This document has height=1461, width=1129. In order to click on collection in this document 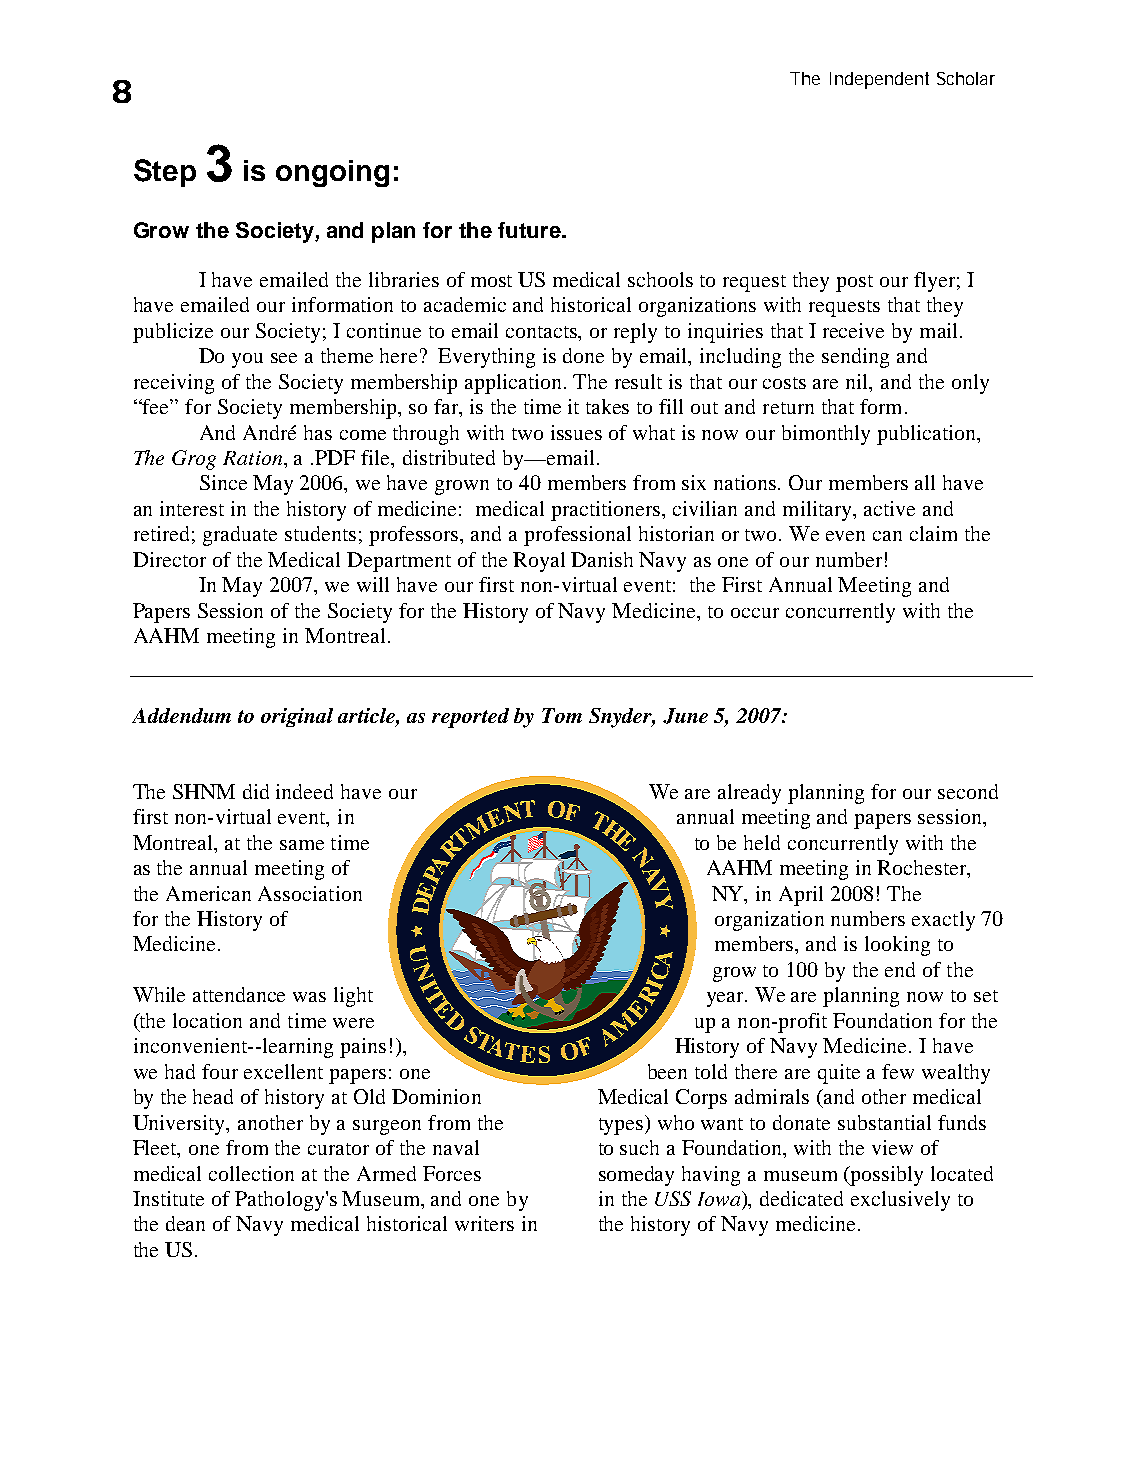, I will do `click(251, 1173)`.
